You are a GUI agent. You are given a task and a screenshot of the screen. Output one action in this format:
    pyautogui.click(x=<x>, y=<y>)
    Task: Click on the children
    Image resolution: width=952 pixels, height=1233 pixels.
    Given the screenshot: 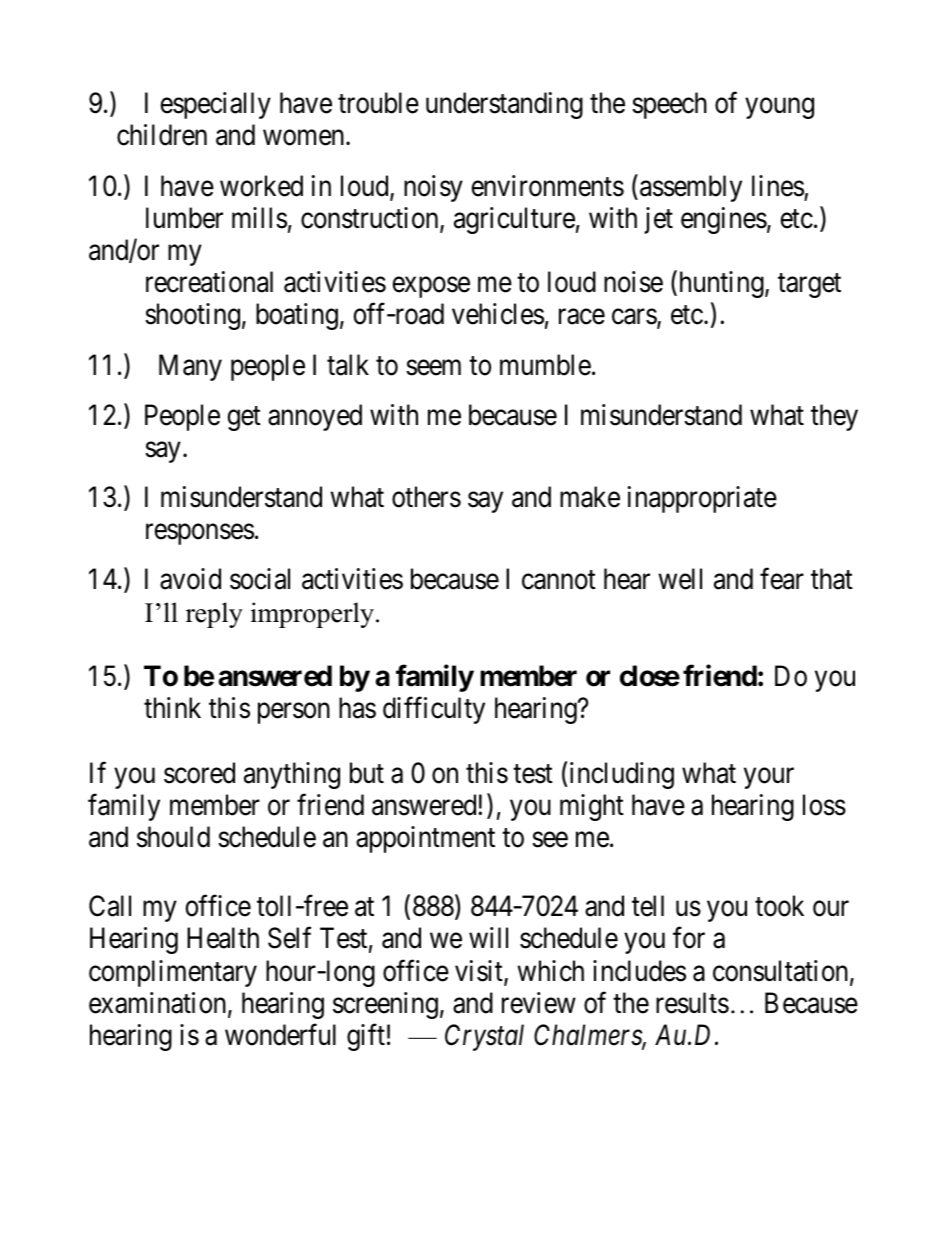 What is the action you would take?
    pyautogui.click(x=162, y=135)
